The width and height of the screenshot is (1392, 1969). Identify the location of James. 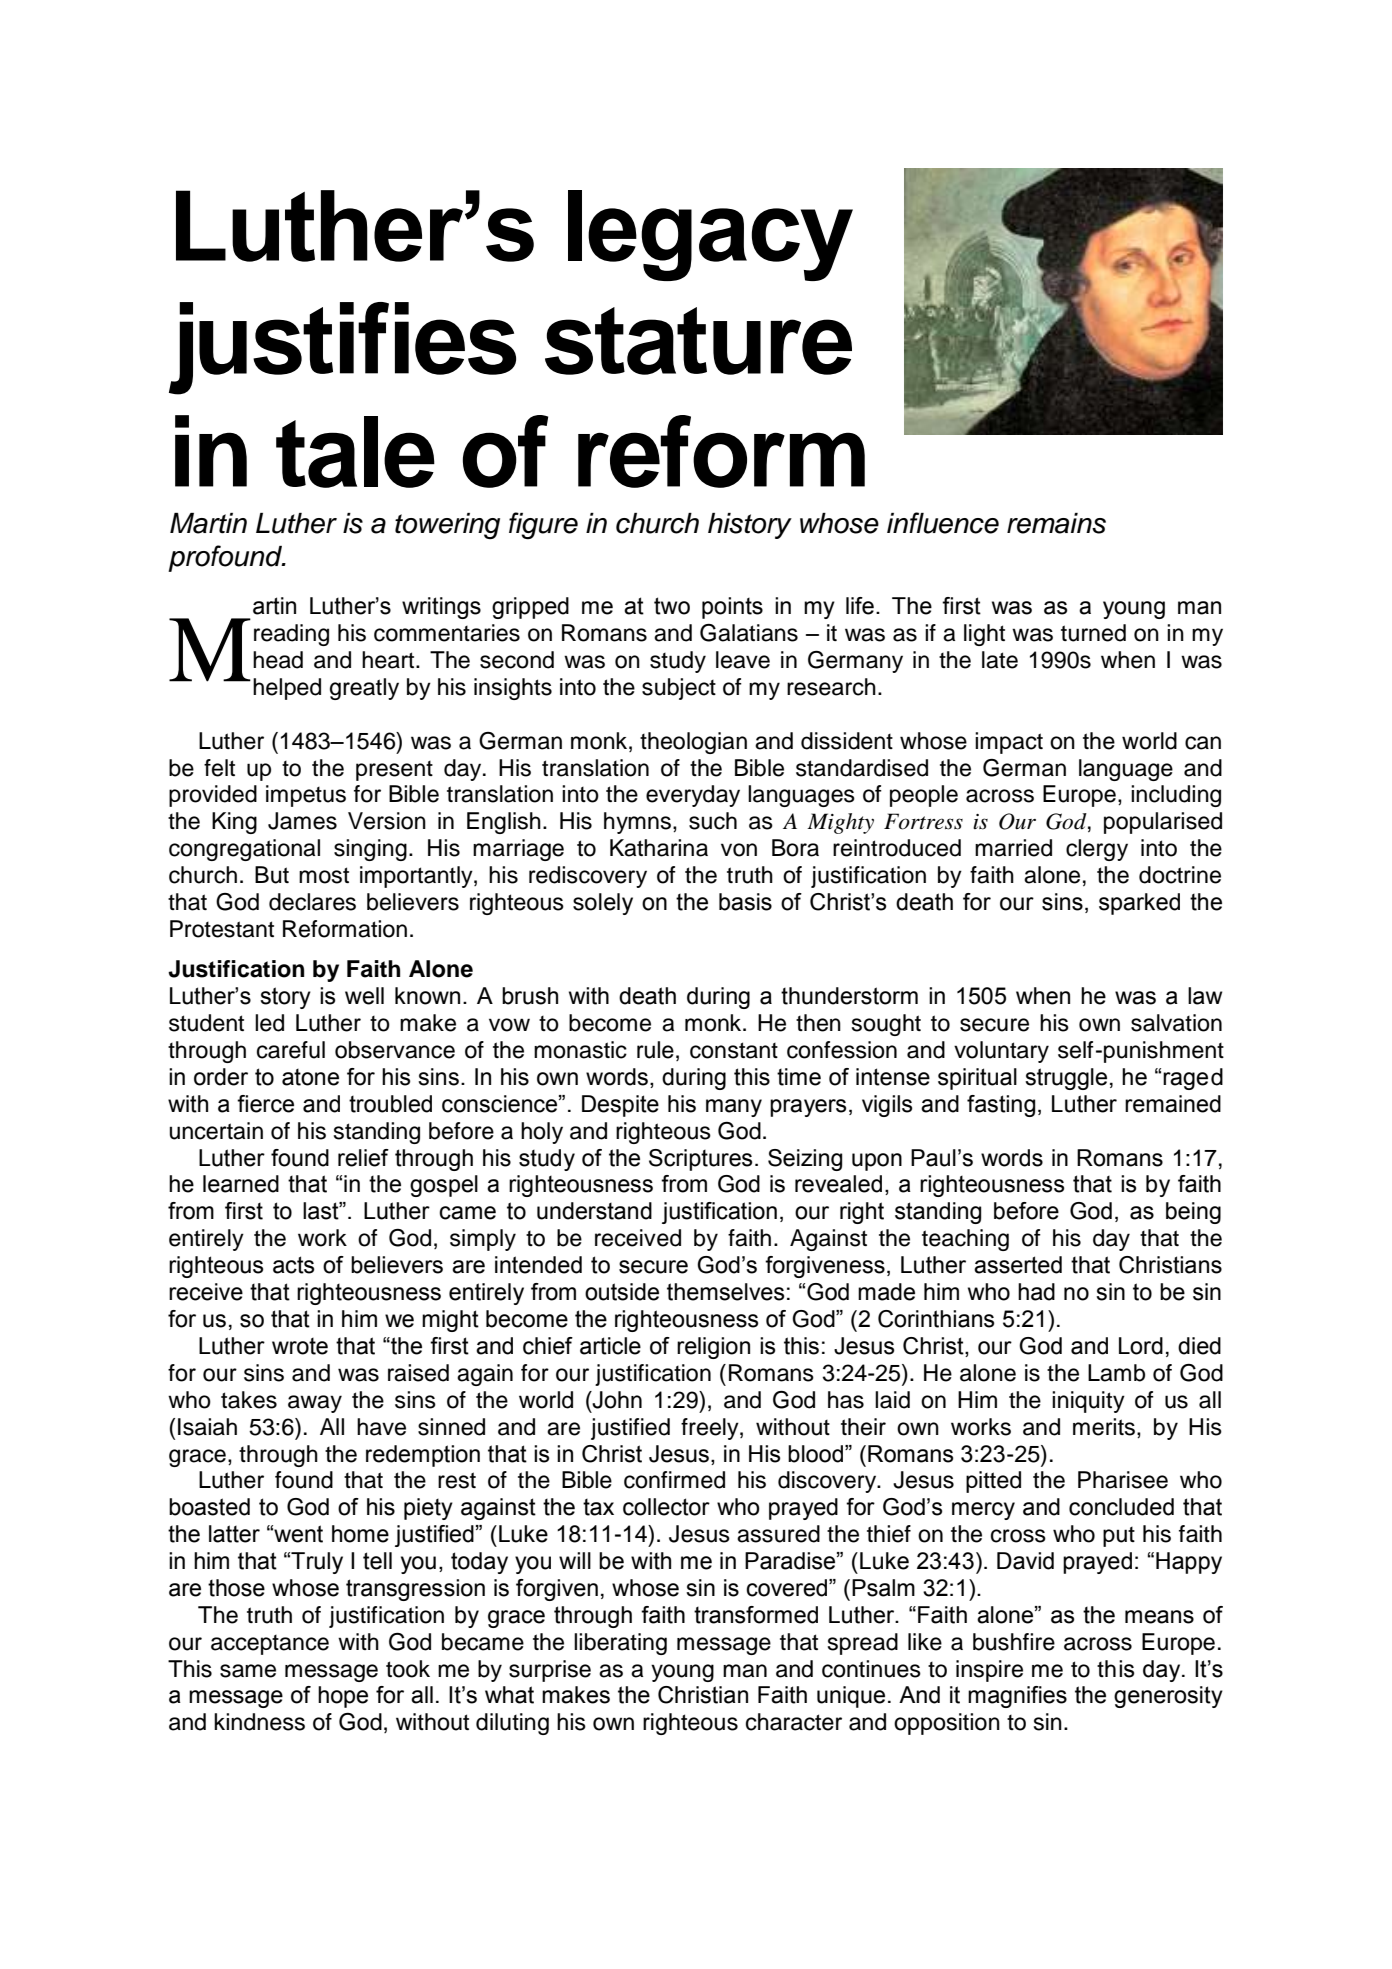
(302, 821).
